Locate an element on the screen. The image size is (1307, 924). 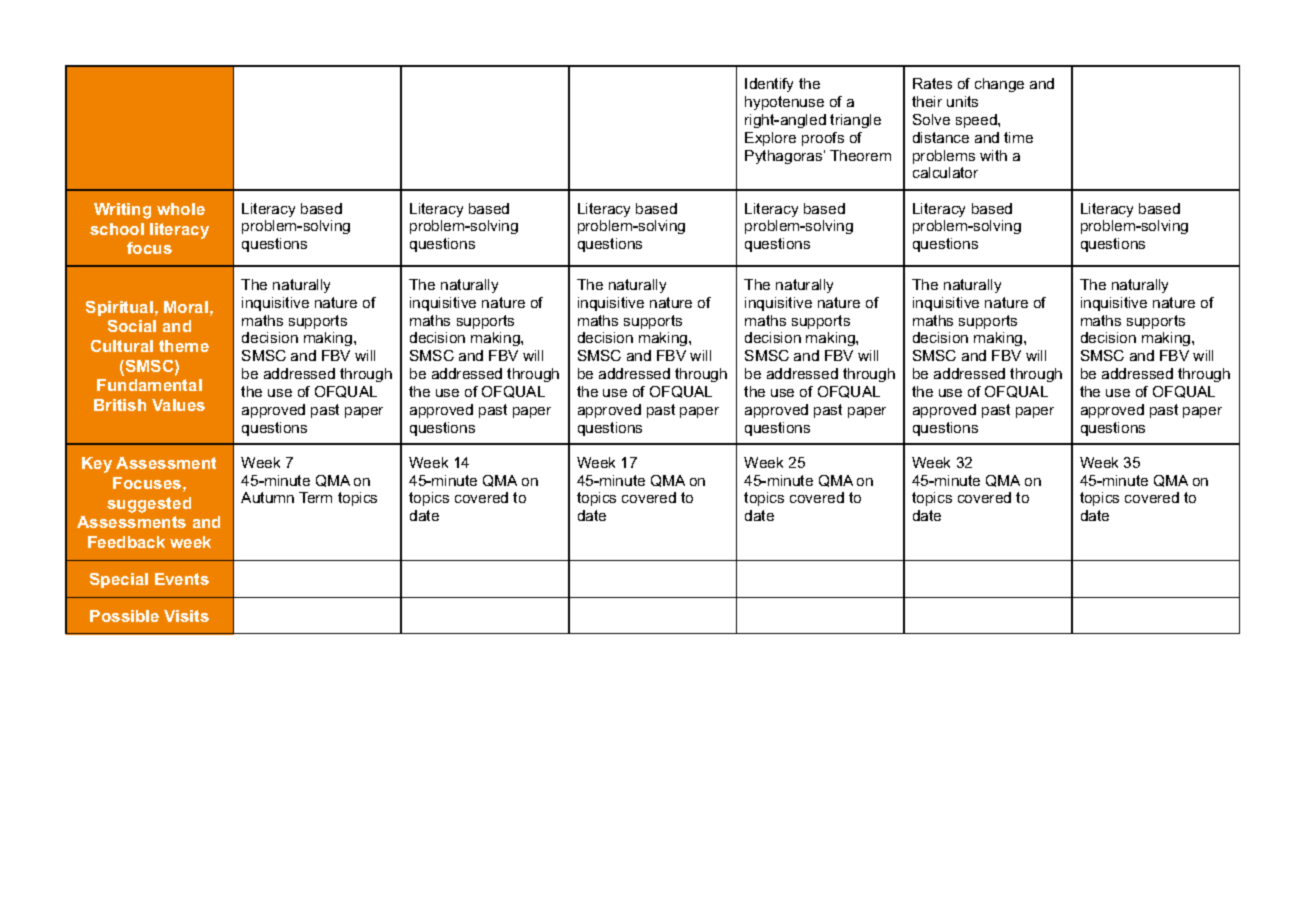
Identify is located at coordinates (769, 85).
